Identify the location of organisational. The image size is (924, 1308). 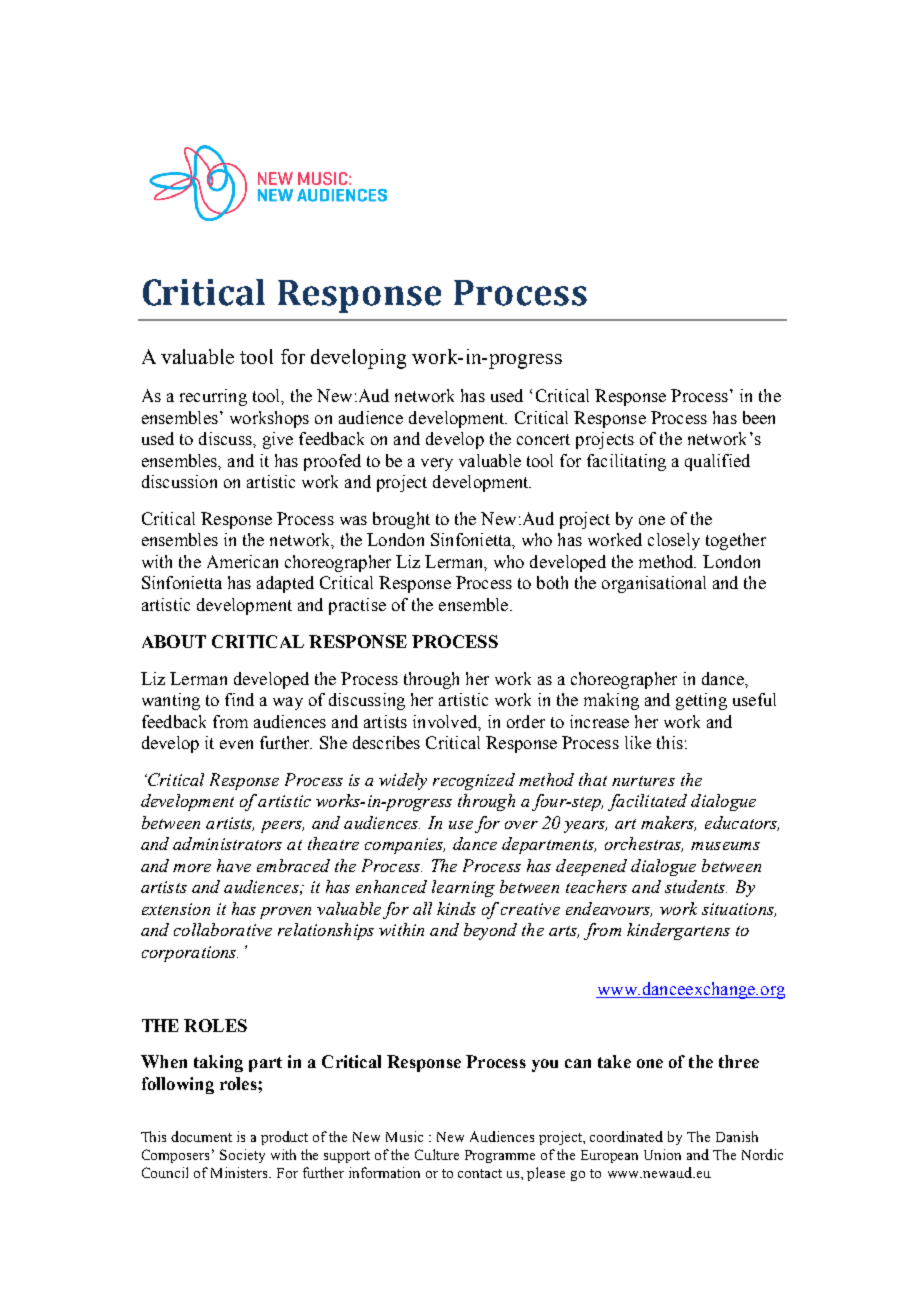
(654, 584).
